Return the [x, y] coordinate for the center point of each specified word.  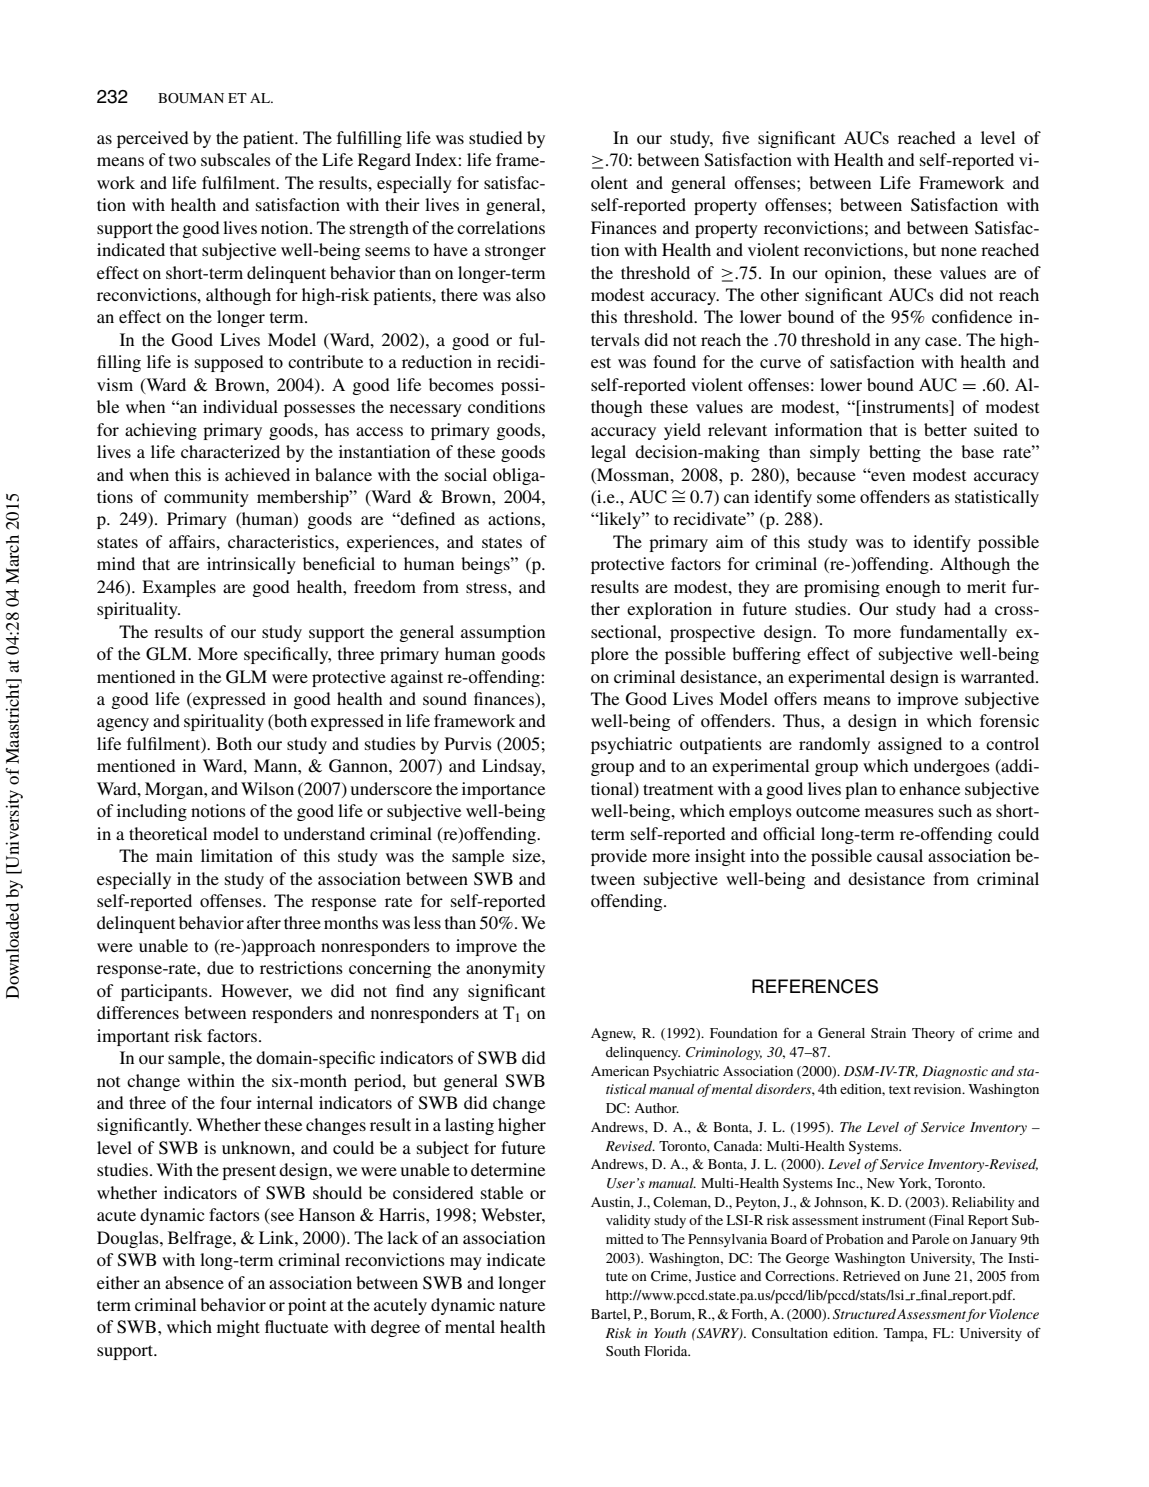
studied [496, 137]
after [264, 922]
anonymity [505, 969]
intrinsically [251, 565]
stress [487, 587]
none [959, 251]
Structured [864, 1314]
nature [522, 1305]
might [238, 1328]
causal [900, 855]
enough [913, 588]
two [182, 160]
